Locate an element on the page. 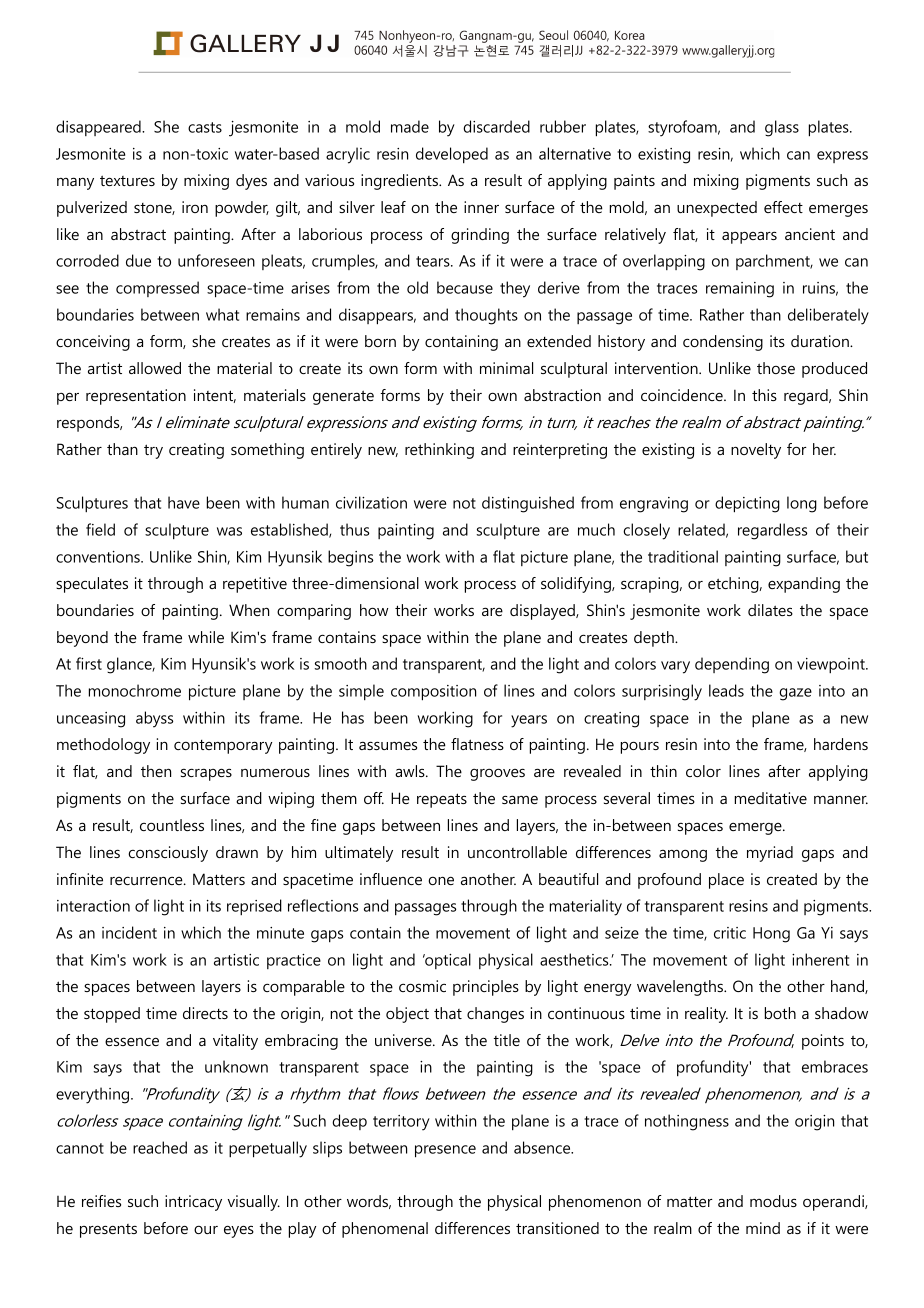 The height and width of the image is (1308, 924). then is located at coordinates (156, 771).
